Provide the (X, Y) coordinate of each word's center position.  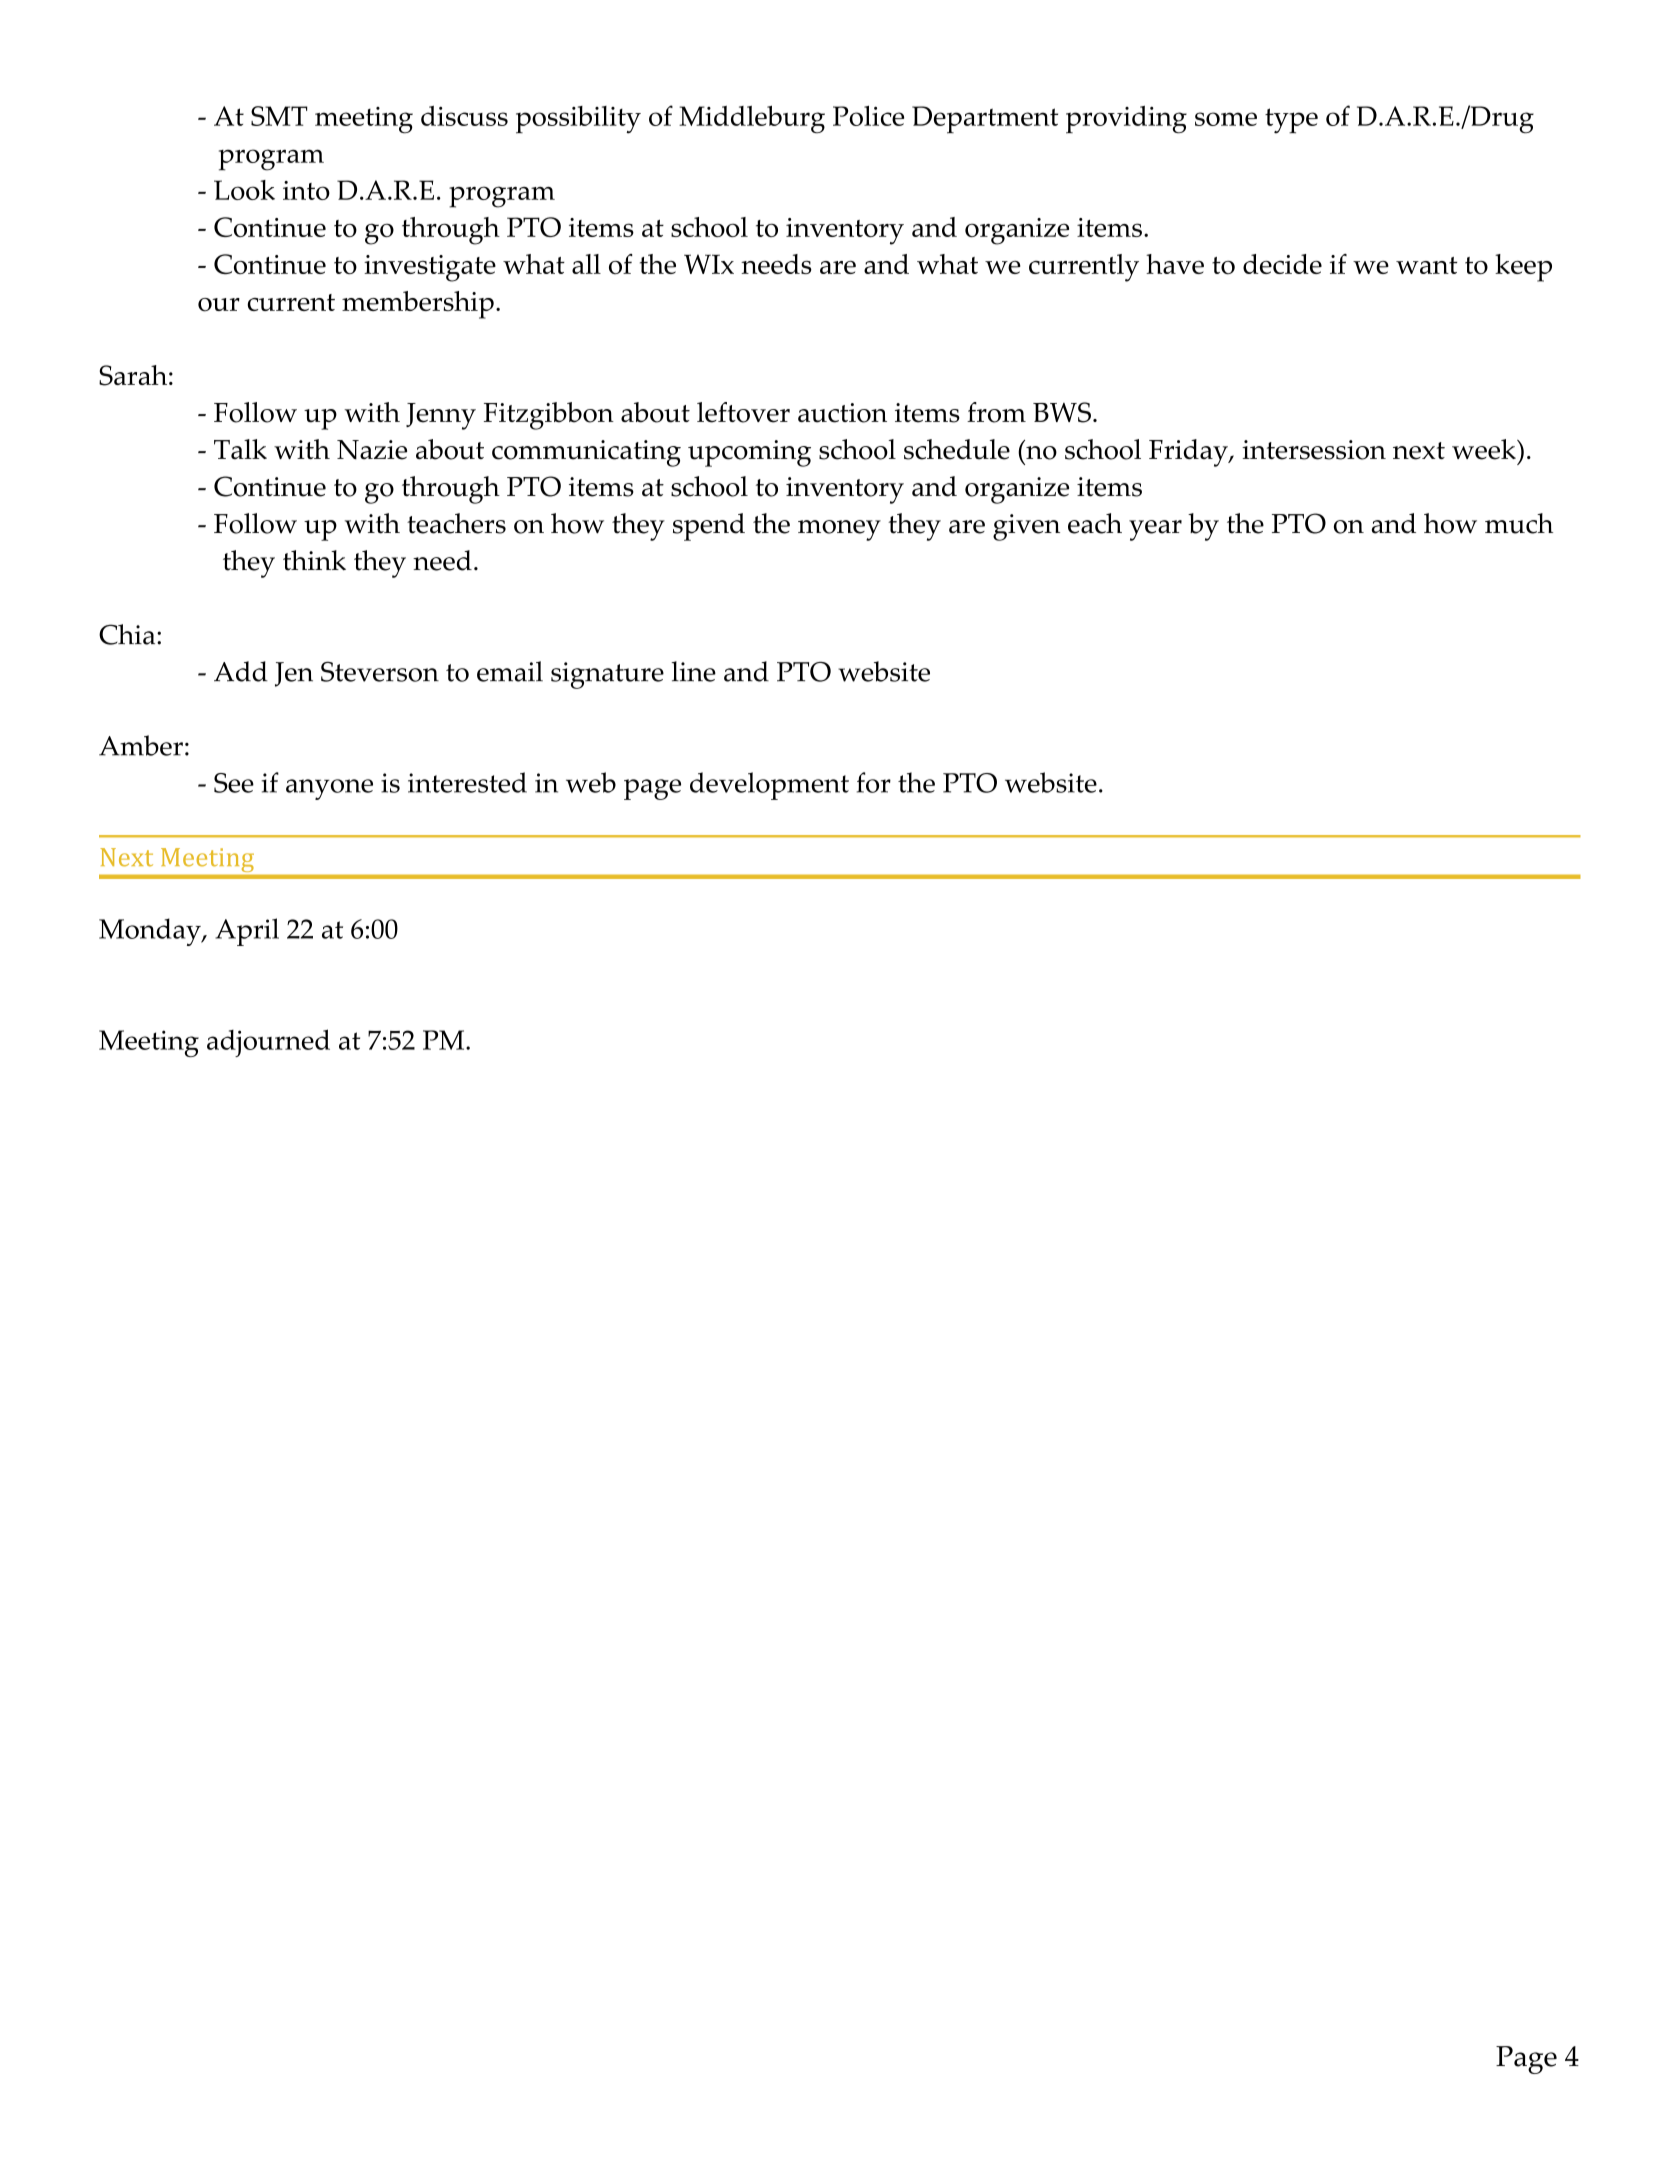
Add (241, 671)
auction (842, 413)
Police (868, 116)
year (1155, 530)
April (247, 932)
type (1291, 121)
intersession (1314, 450)
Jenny (441, 416)
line (693, 671)
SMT (279, 116)
